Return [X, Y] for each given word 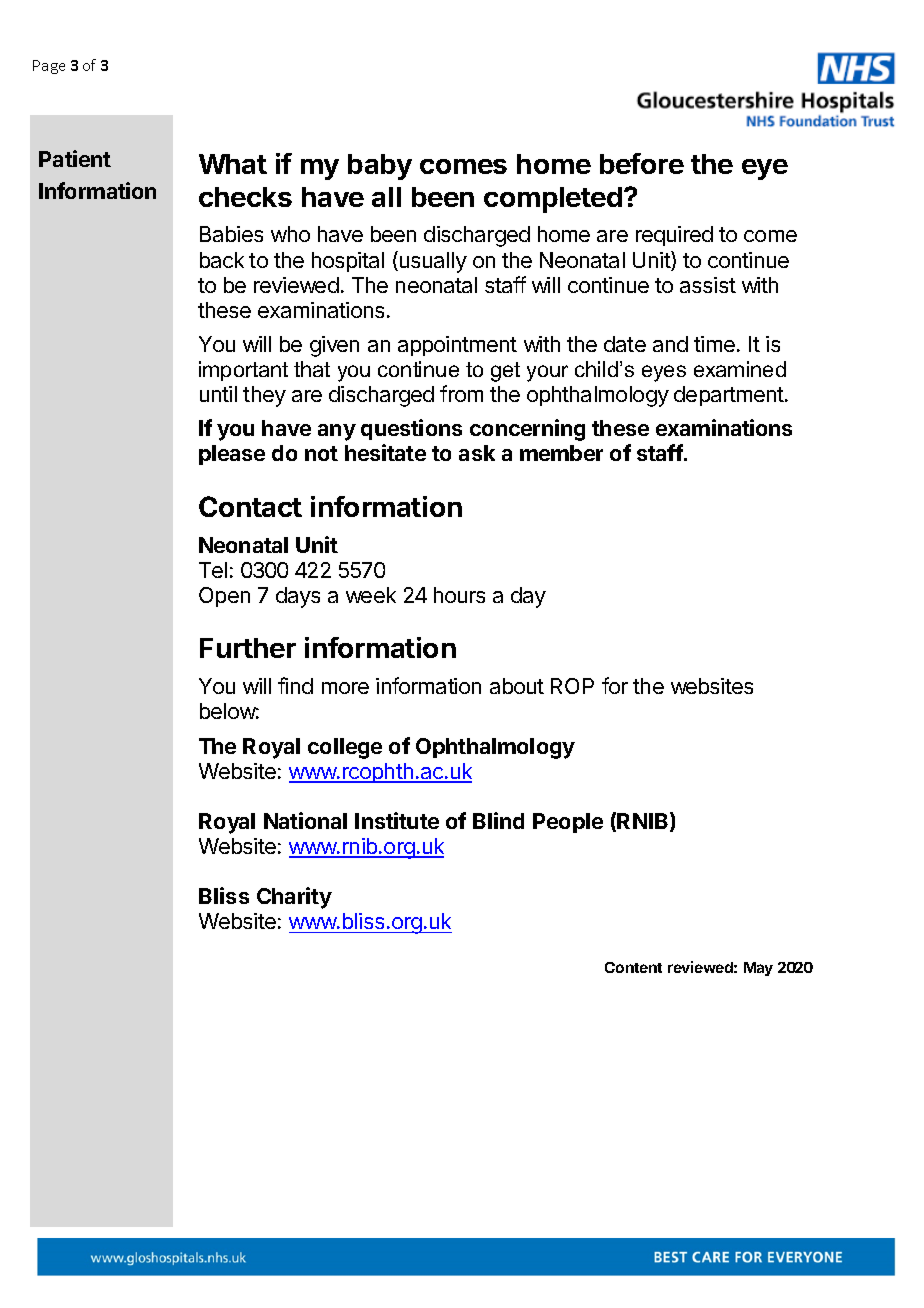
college [345, 748]
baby [380, 167]
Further [248, 648]
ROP [572, 686]
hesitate [385, 452]
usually [432, 262]
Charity [294, 898]
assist [708, 285]
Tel [213, 570]
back [222, 260]
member [561, 453]
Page [49, 67]
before [642, 163]
